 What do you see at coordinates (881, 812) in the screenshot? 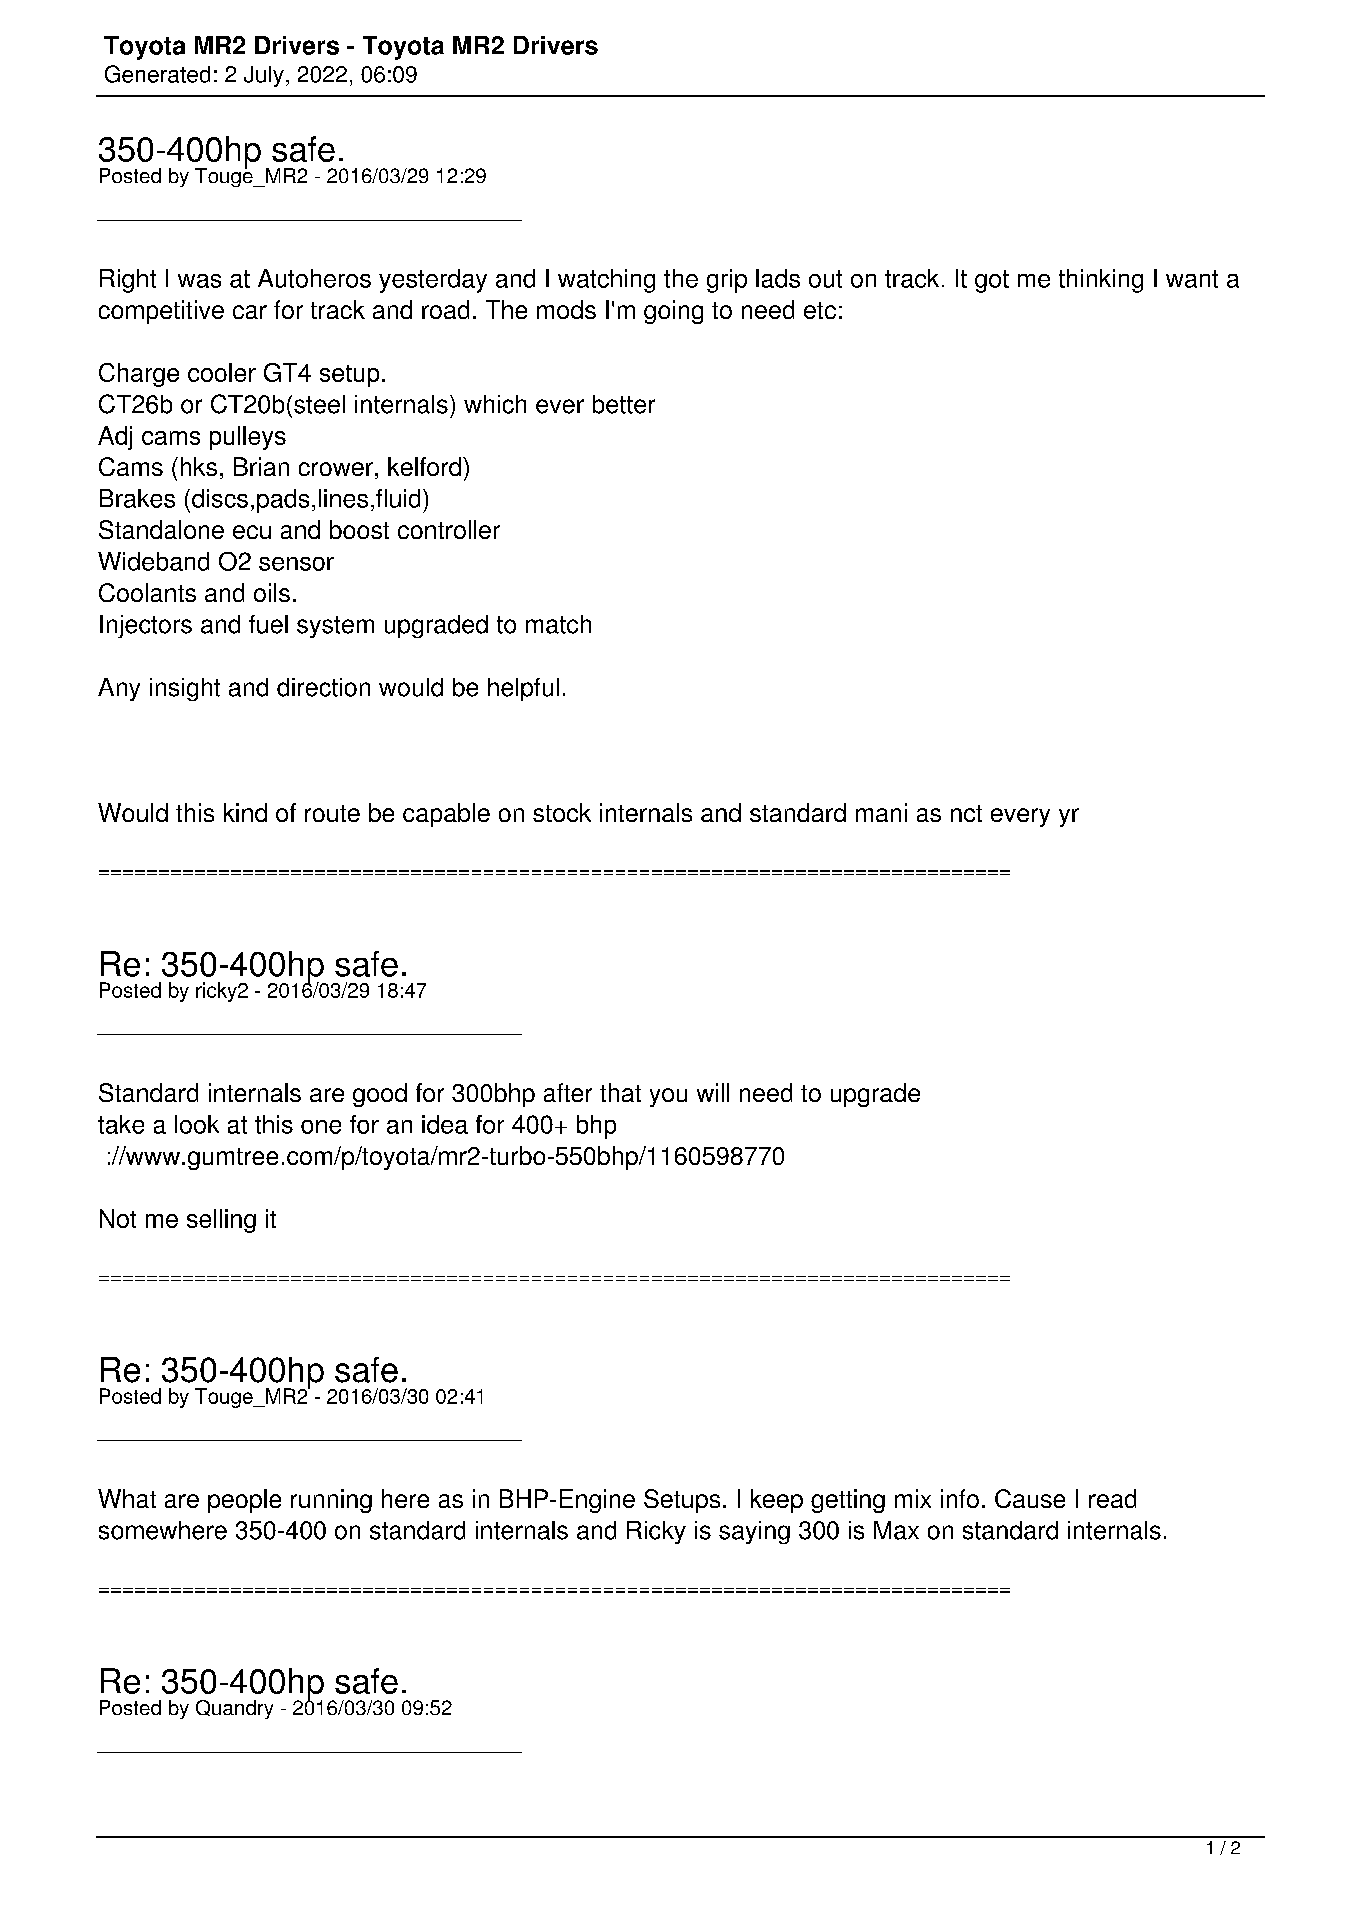
I see `mani` at bounding box center [881, 812].
